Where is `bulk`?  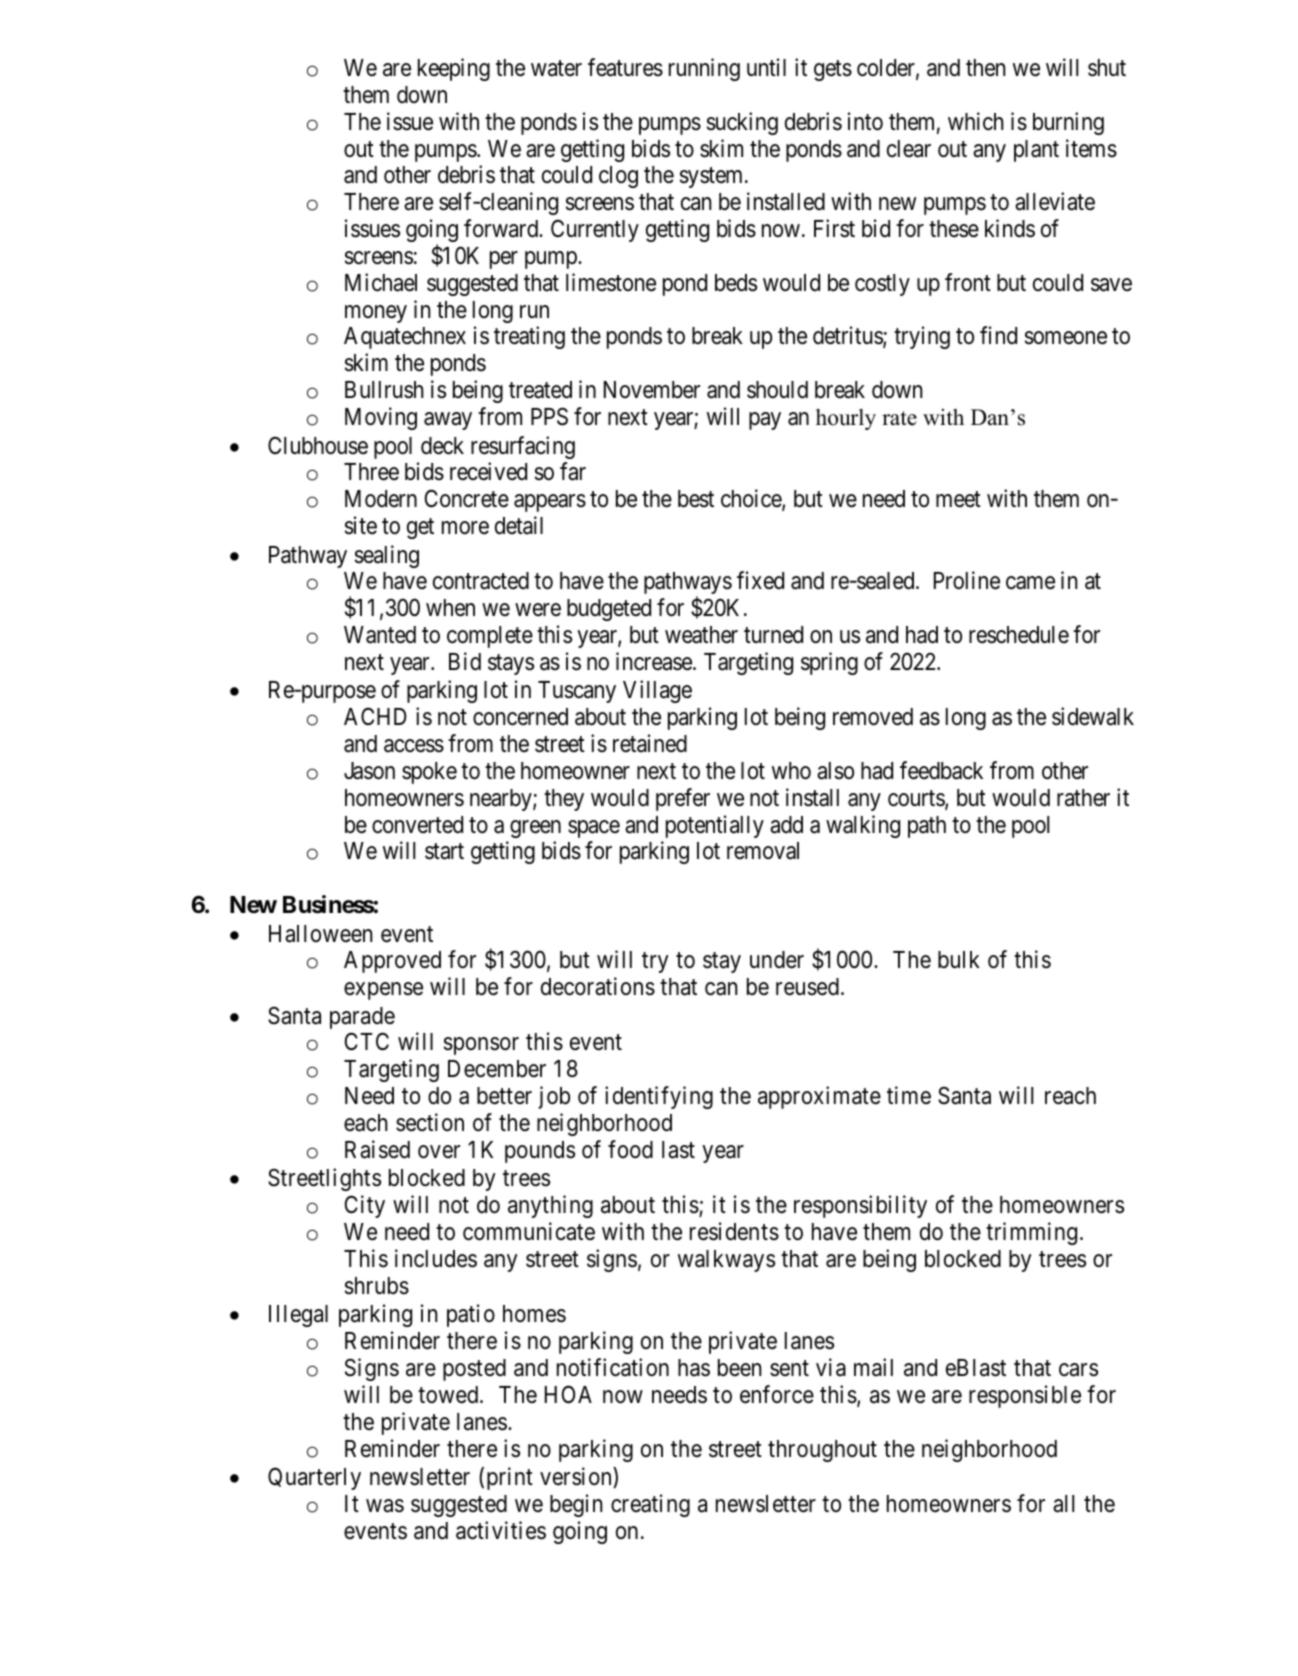 bulk is located at coordinates (959, 960).
